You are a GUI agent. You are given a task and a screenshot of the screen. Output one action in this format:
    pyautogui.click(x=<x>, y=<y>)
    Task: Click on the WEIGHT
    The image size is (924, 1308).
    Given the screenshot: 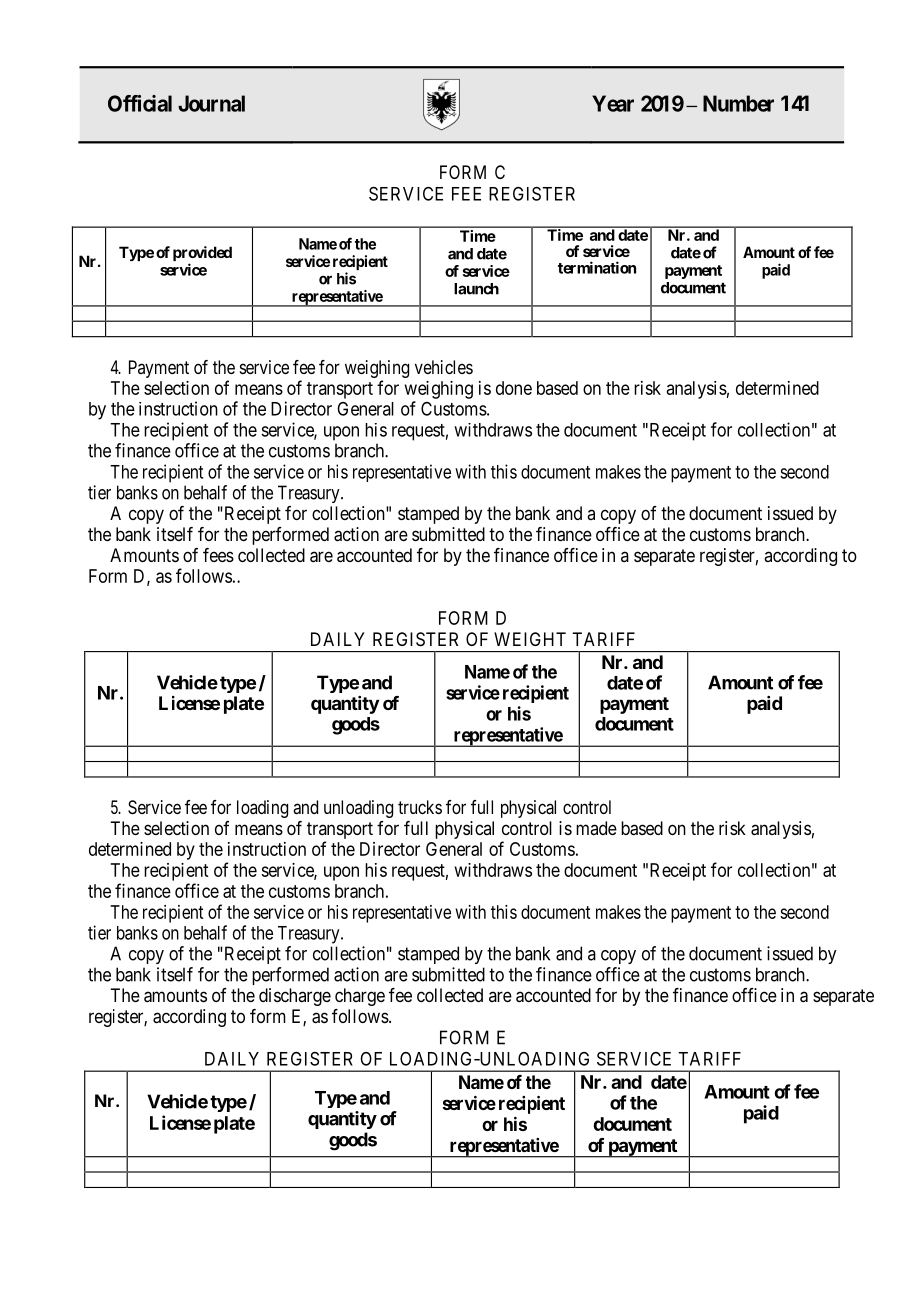 What is the action you would take?
    pyautogui.click(x=530, y=639)
